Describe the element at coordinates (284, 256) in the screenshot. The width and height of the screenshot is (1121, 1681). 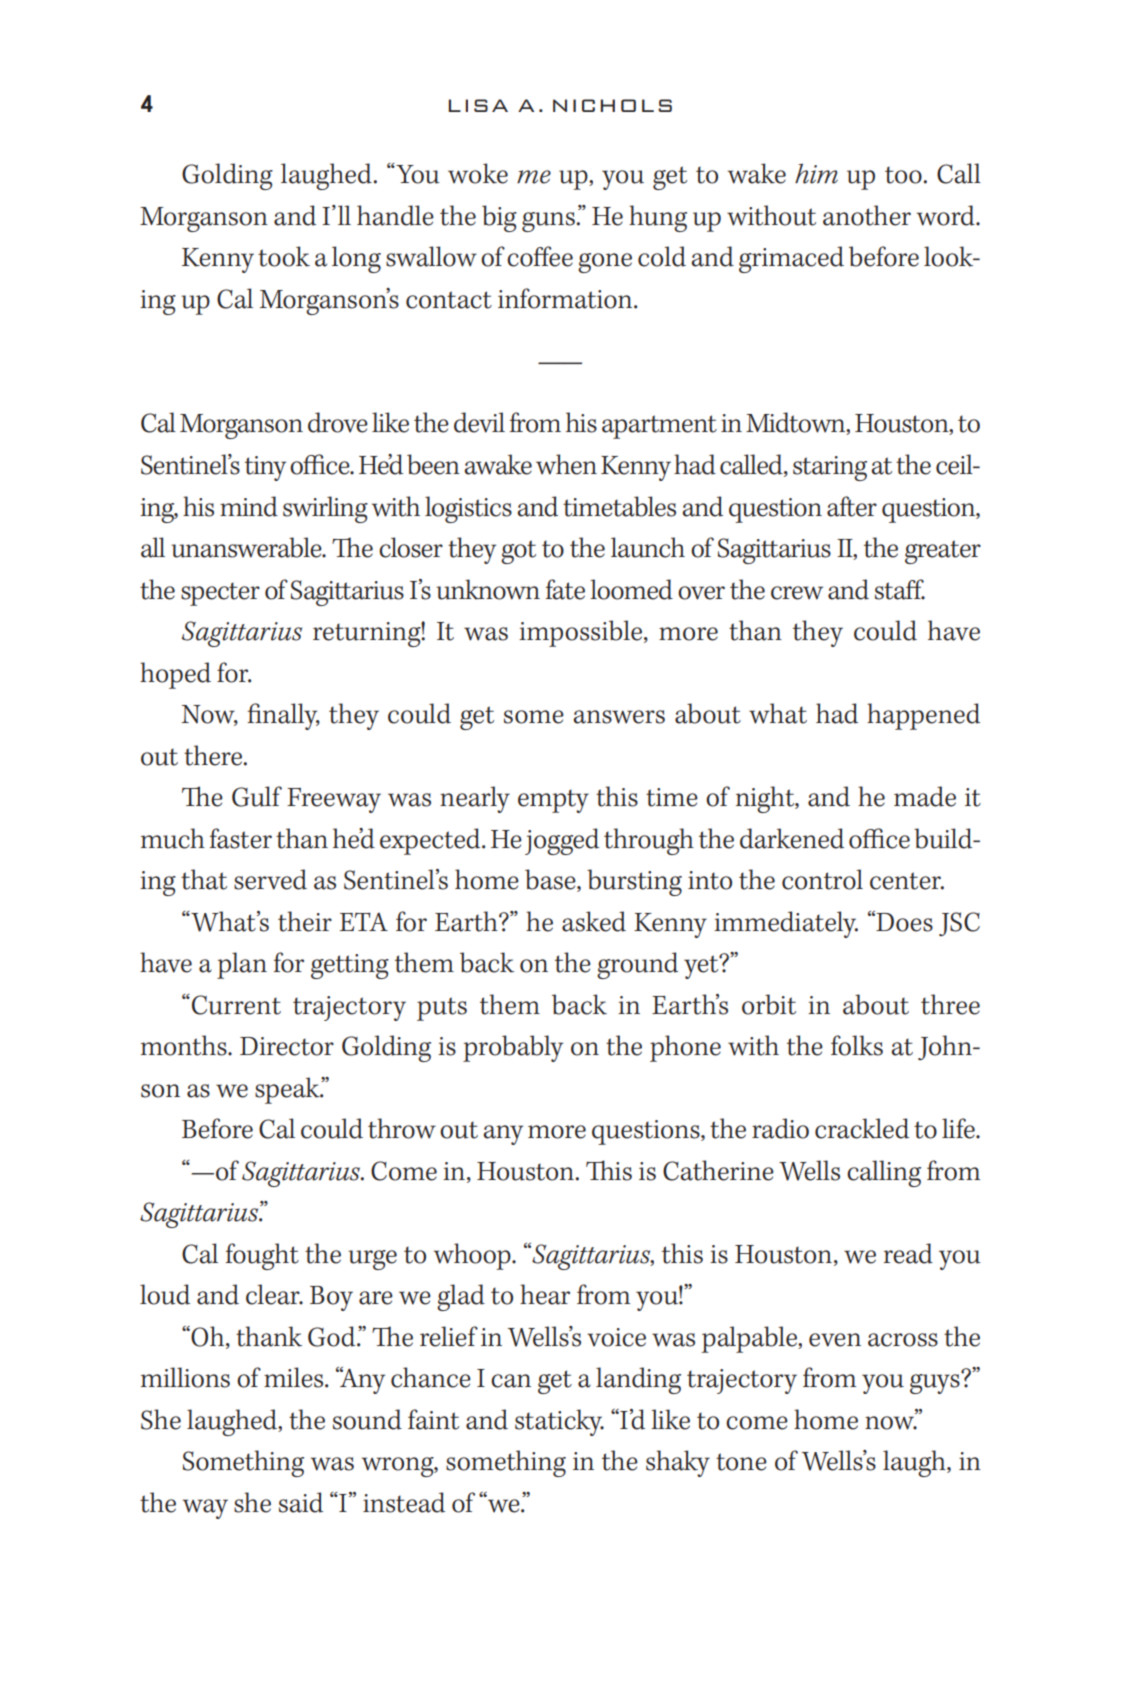
I see `took` at that location.
